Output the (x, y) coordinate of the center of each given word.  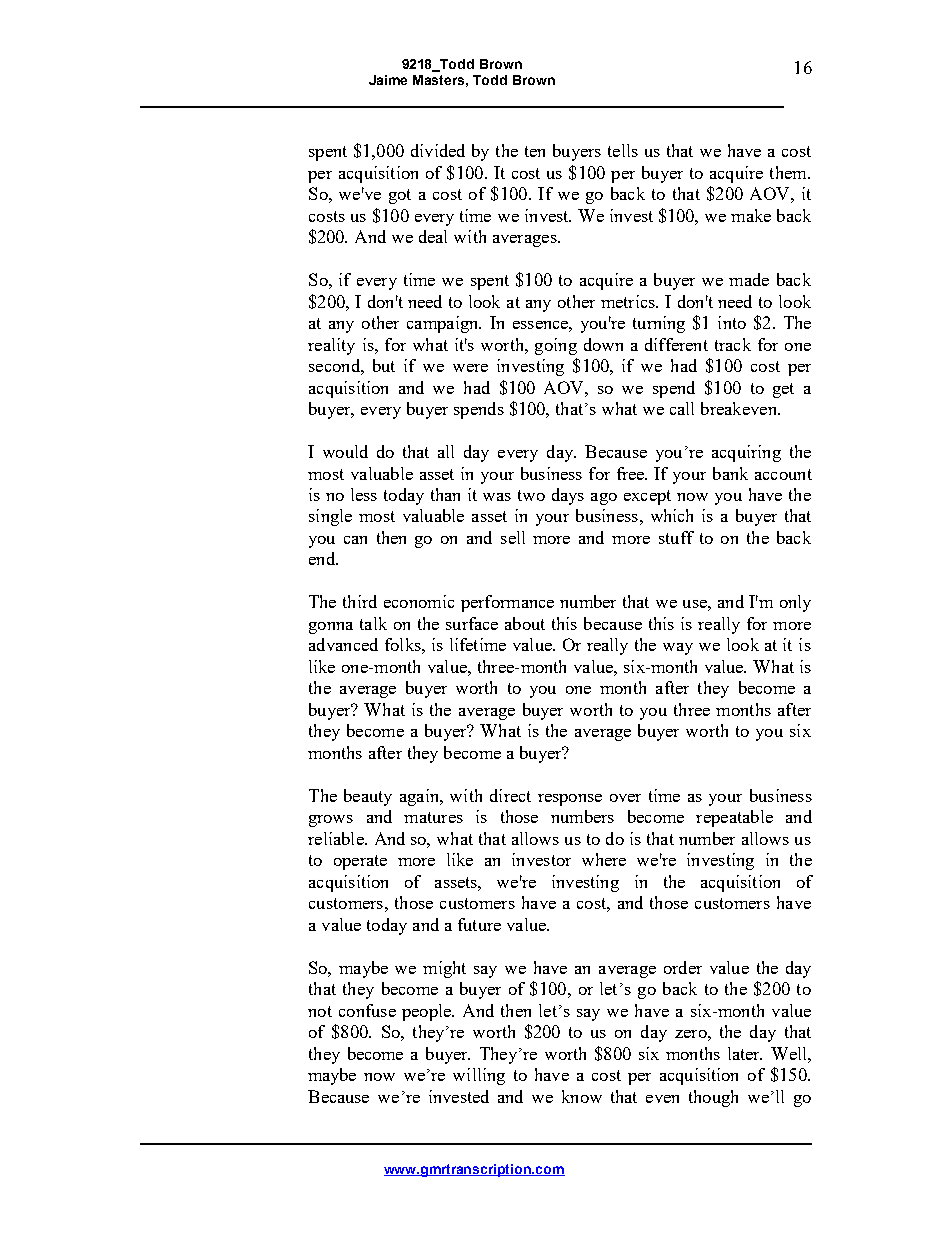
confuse (367, 1010)
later (745, 1053)
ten (535, 151)
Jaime (388, 80)
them (789, 172)
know (582, 1096)
